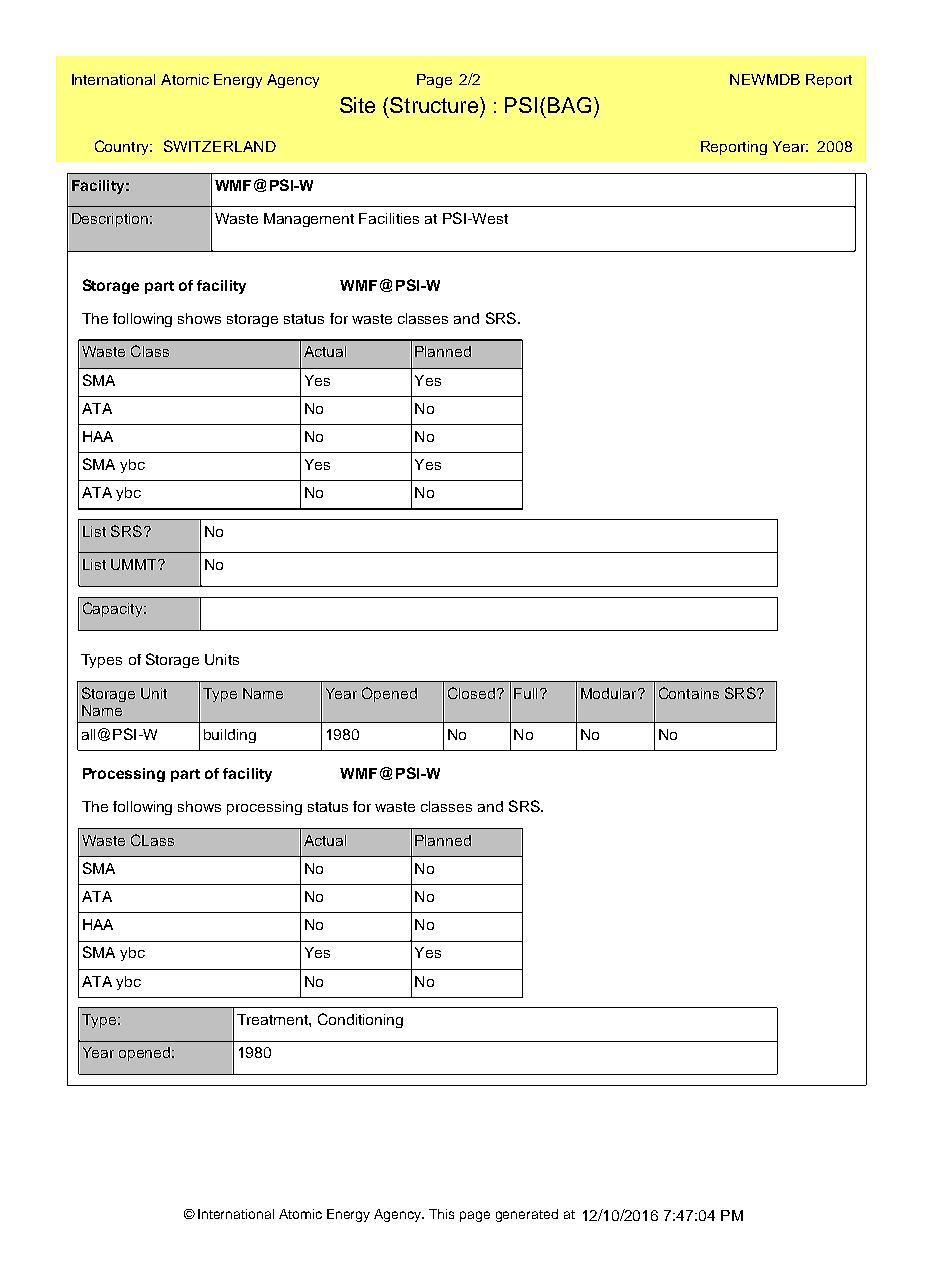 Image resolution: width=932 pixels, height=1288 pixels. Describe the element at coordinates (434, 105) in the screenshot. I see `Structure` at that location.
